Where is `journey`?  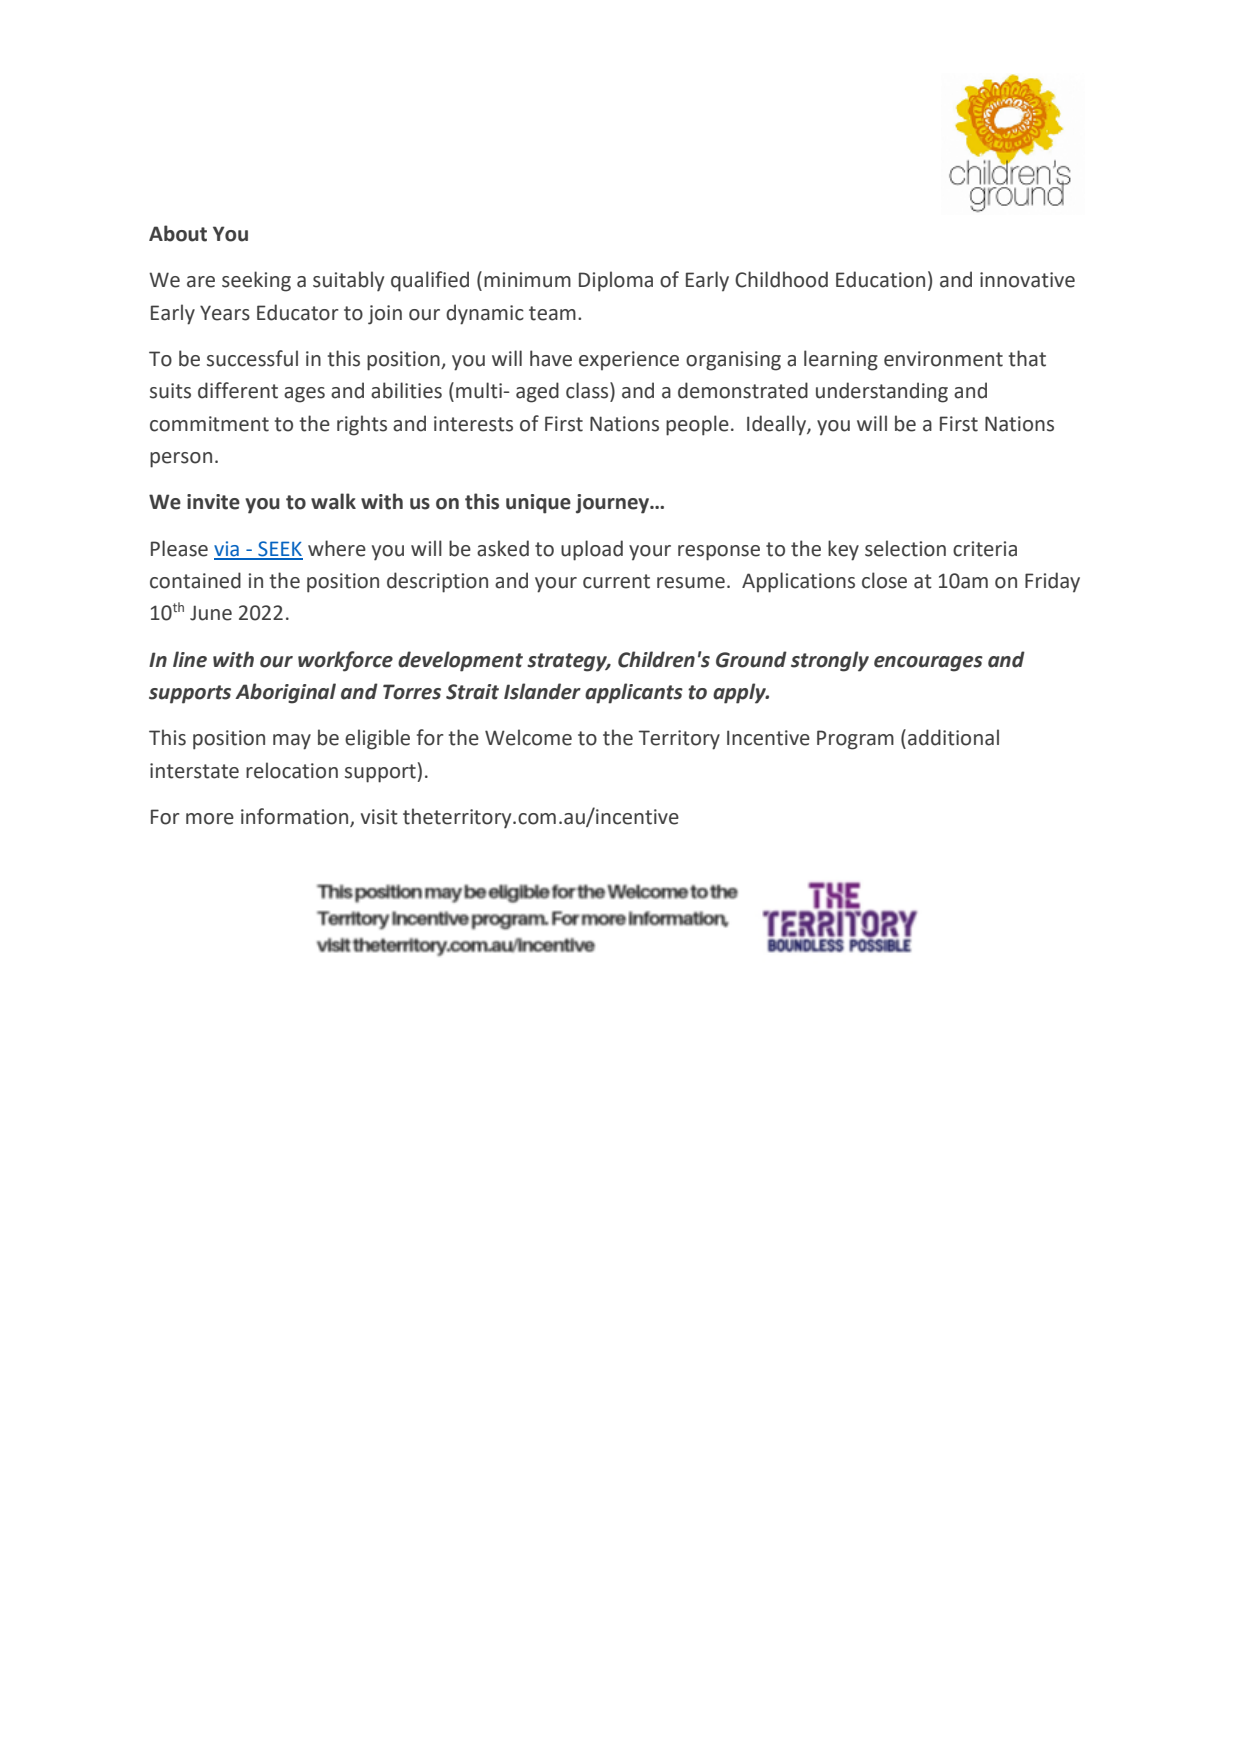
journey is located at coordinates (614, 504).
